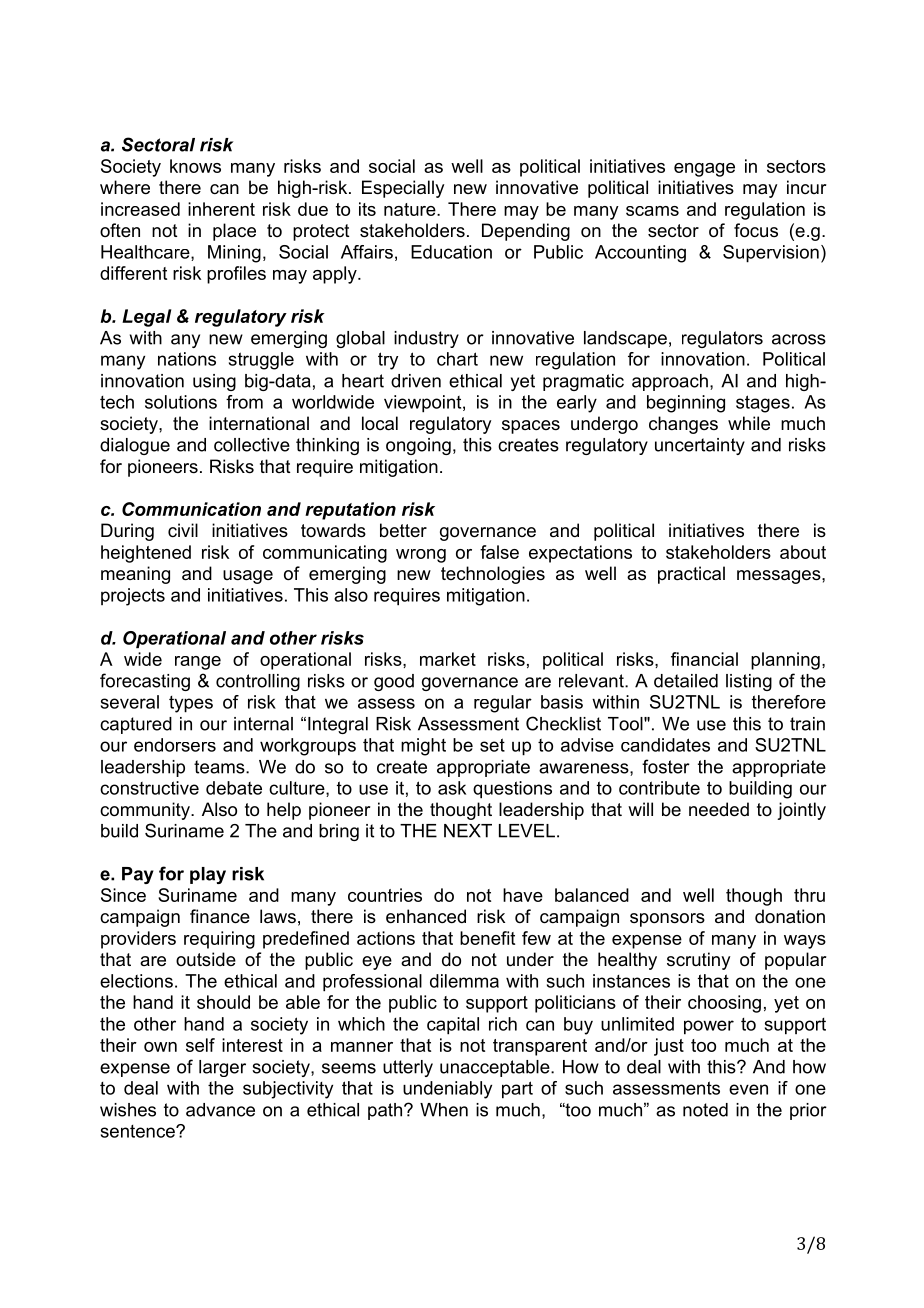  What do you see at coordinates (244, 402) in the screenshot?
I see `from` at bounding box center [244, 402].
